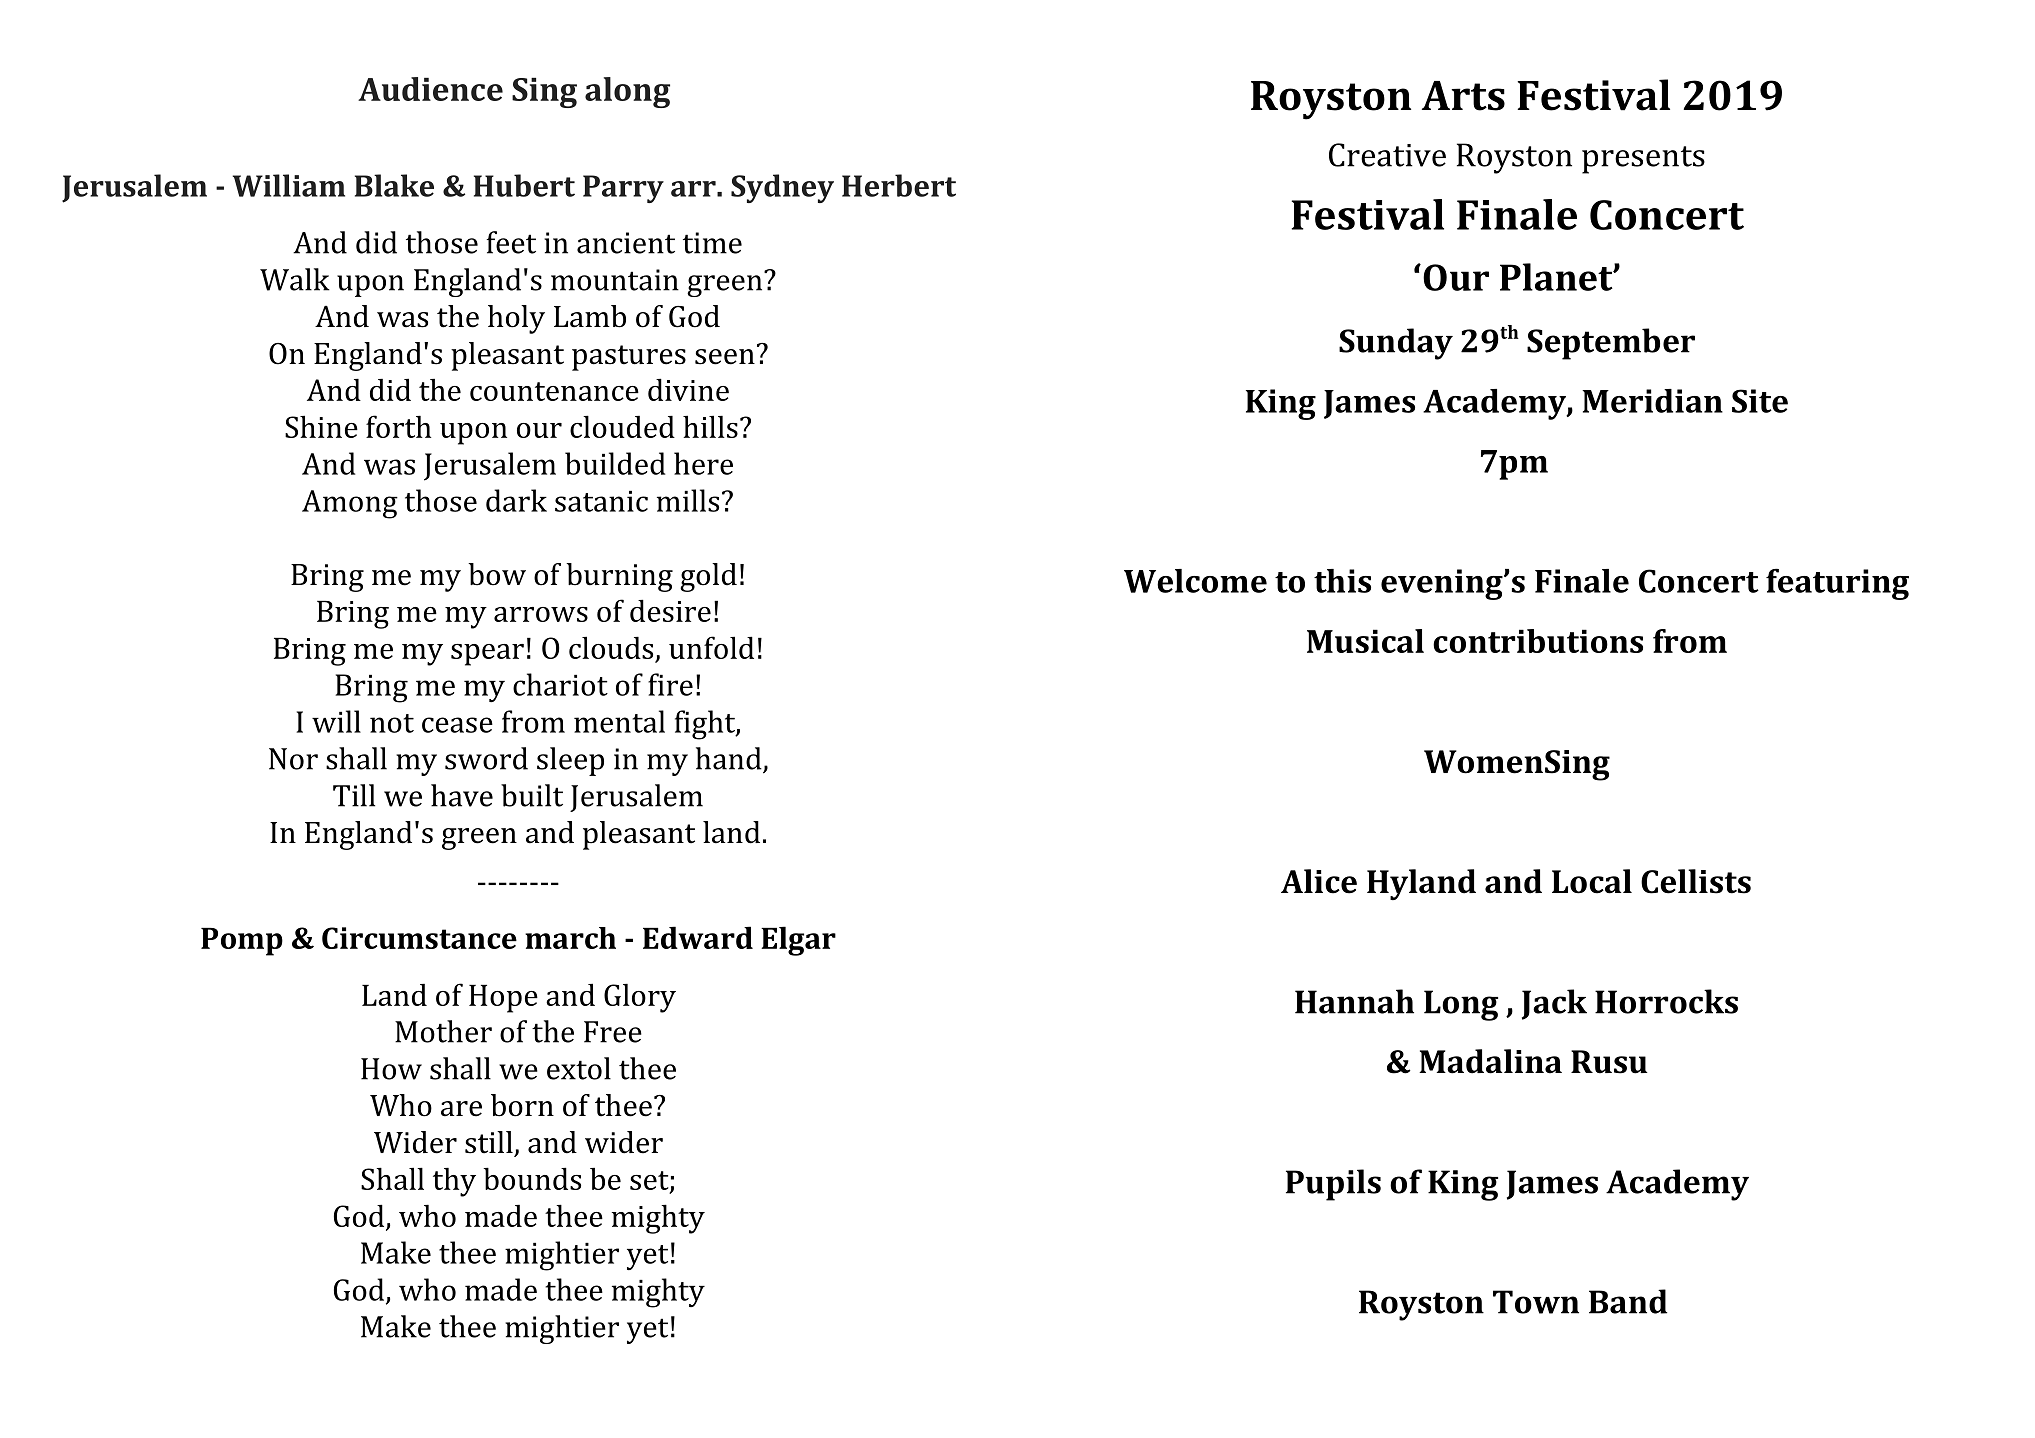  Describe the element at coordinates (457, 725) in the screenshot. I see `cease` at that location.
